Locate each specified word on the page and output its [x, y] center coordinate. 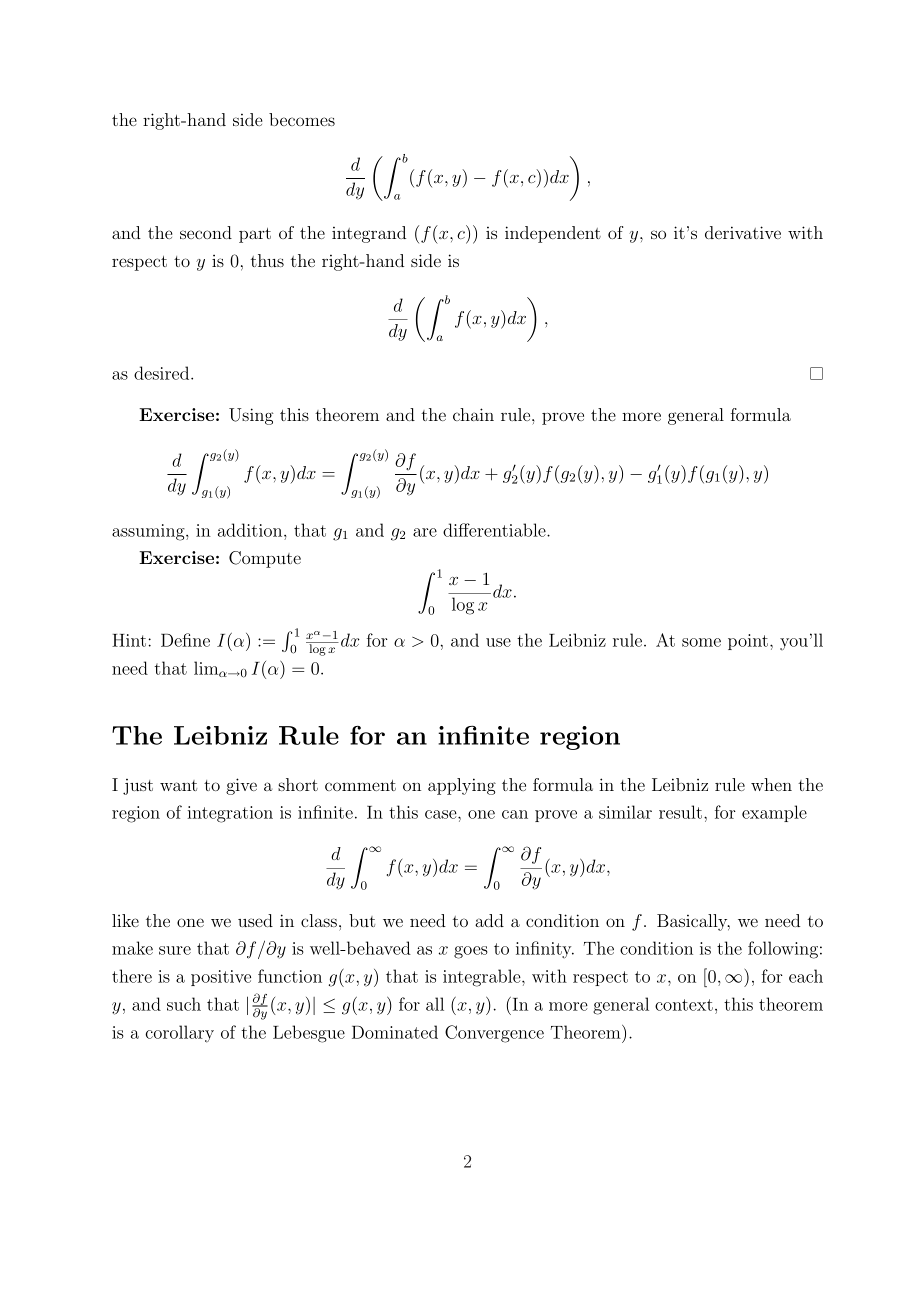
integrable [483, 978]
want [178, 785]
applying [462, 786]
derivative [743, 232]
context [684, 1005]
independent [553, 234]
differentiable [495, 530]
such [184, 1004]
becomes [302, 119]
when [771, 784]
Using [251, 416]
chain [473, 414]
